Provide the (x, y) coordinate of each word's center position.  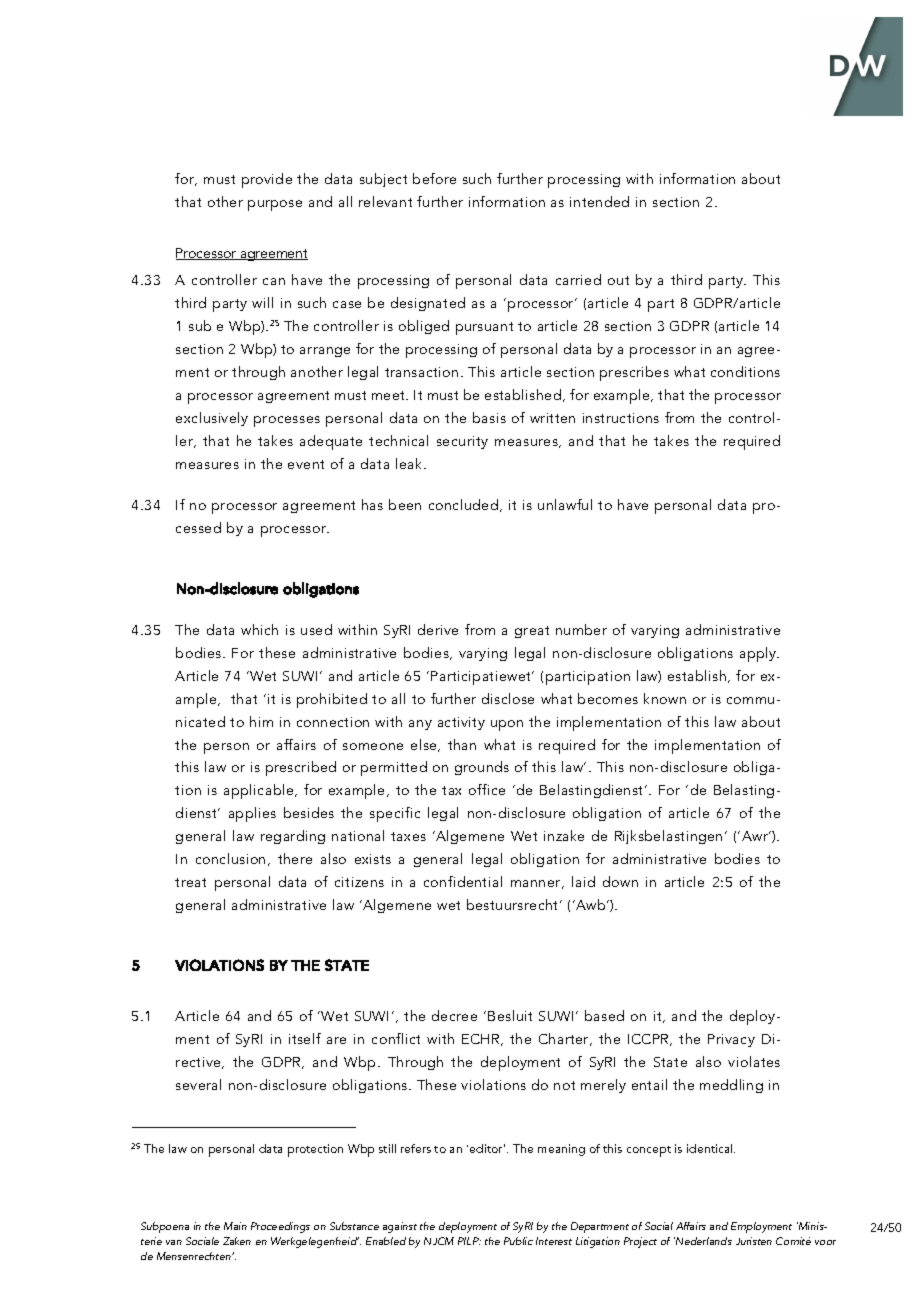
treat (190, 882)
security (462, 442)
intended (599, 201)
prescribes (634, 373)
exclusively (212, 419)
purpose (275, 205)
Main (235, 1226)
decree (454, 1015)
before (434, 178)
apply (759, 654)
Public (518, 1241)
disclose (508, 698)
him (261, 721)
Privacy (731, 1040)
